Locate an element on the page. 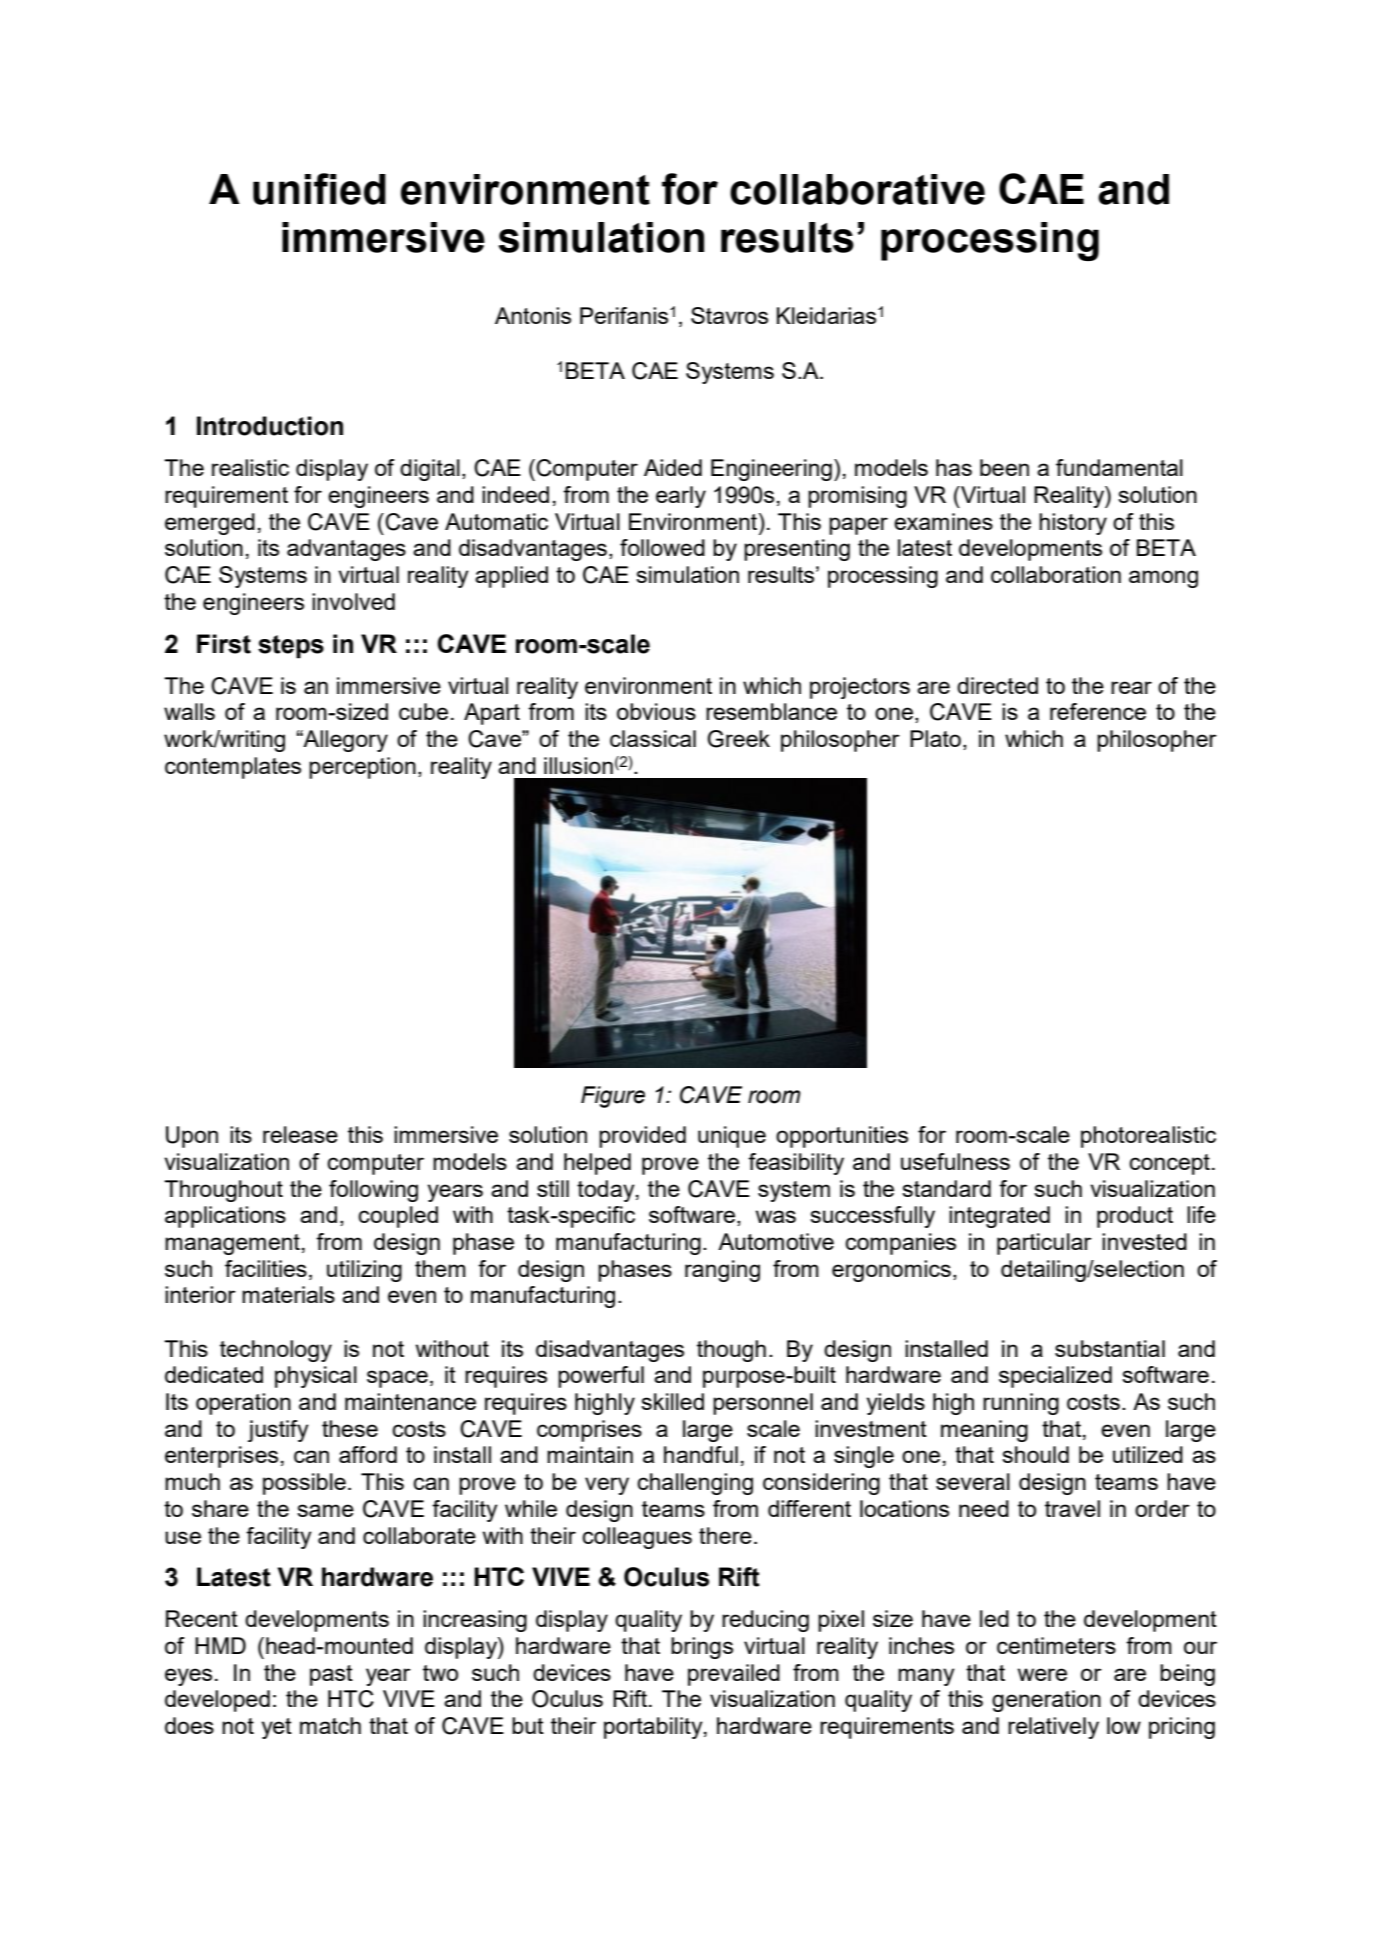  collaborative is located at coordinates (857, 189).
